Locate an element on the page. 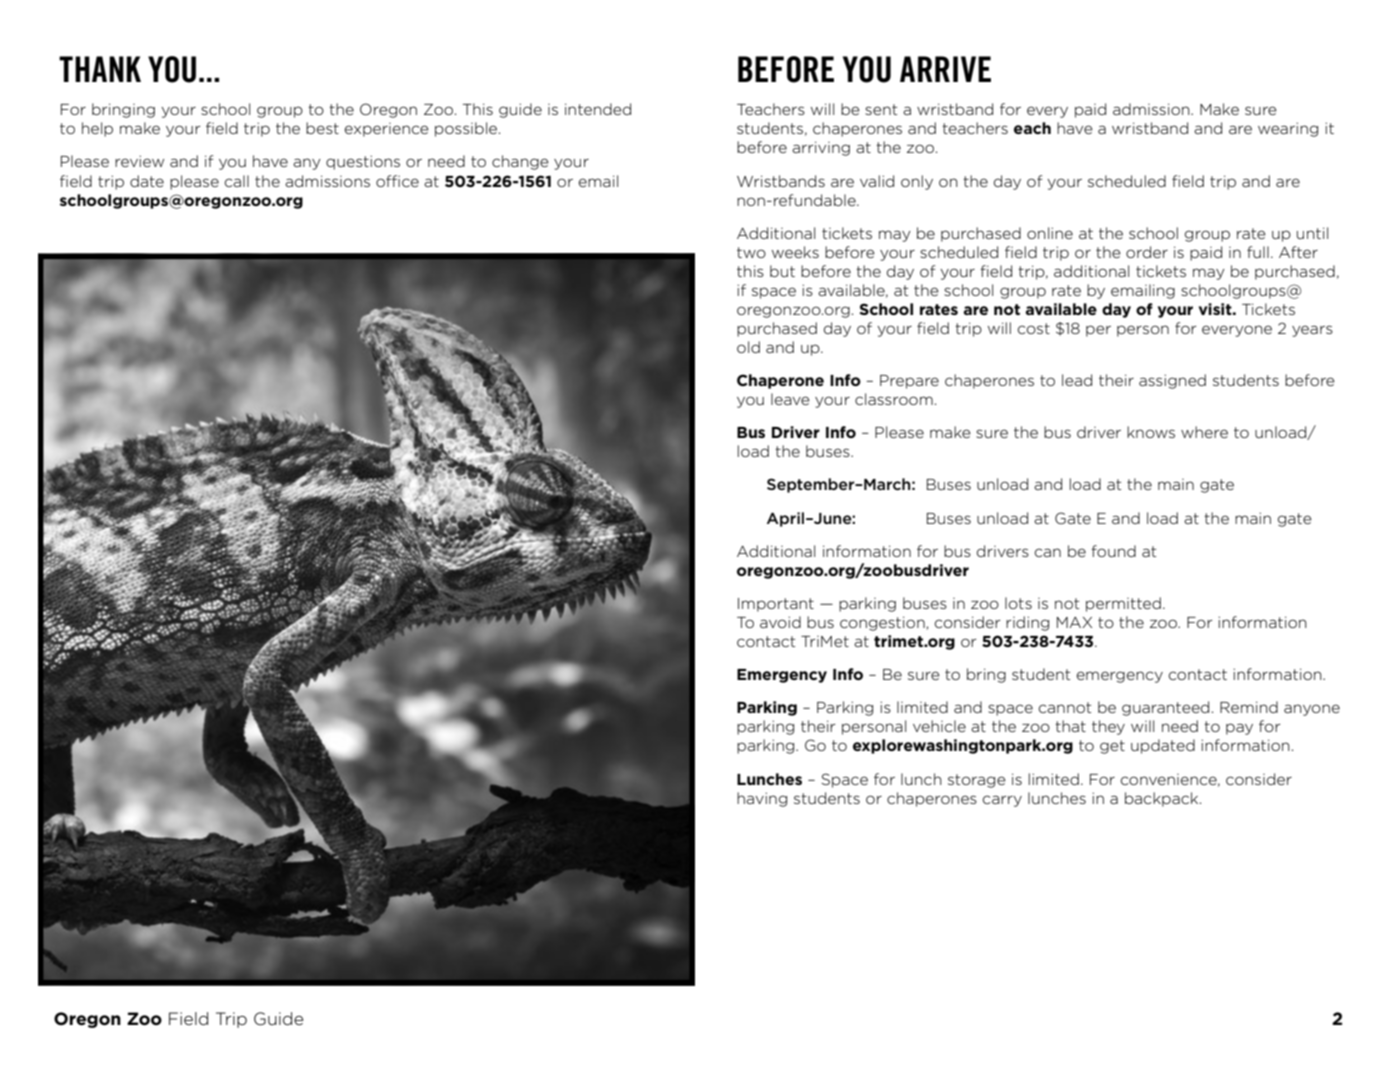  wearing is located at coordinates (1288, 129).
